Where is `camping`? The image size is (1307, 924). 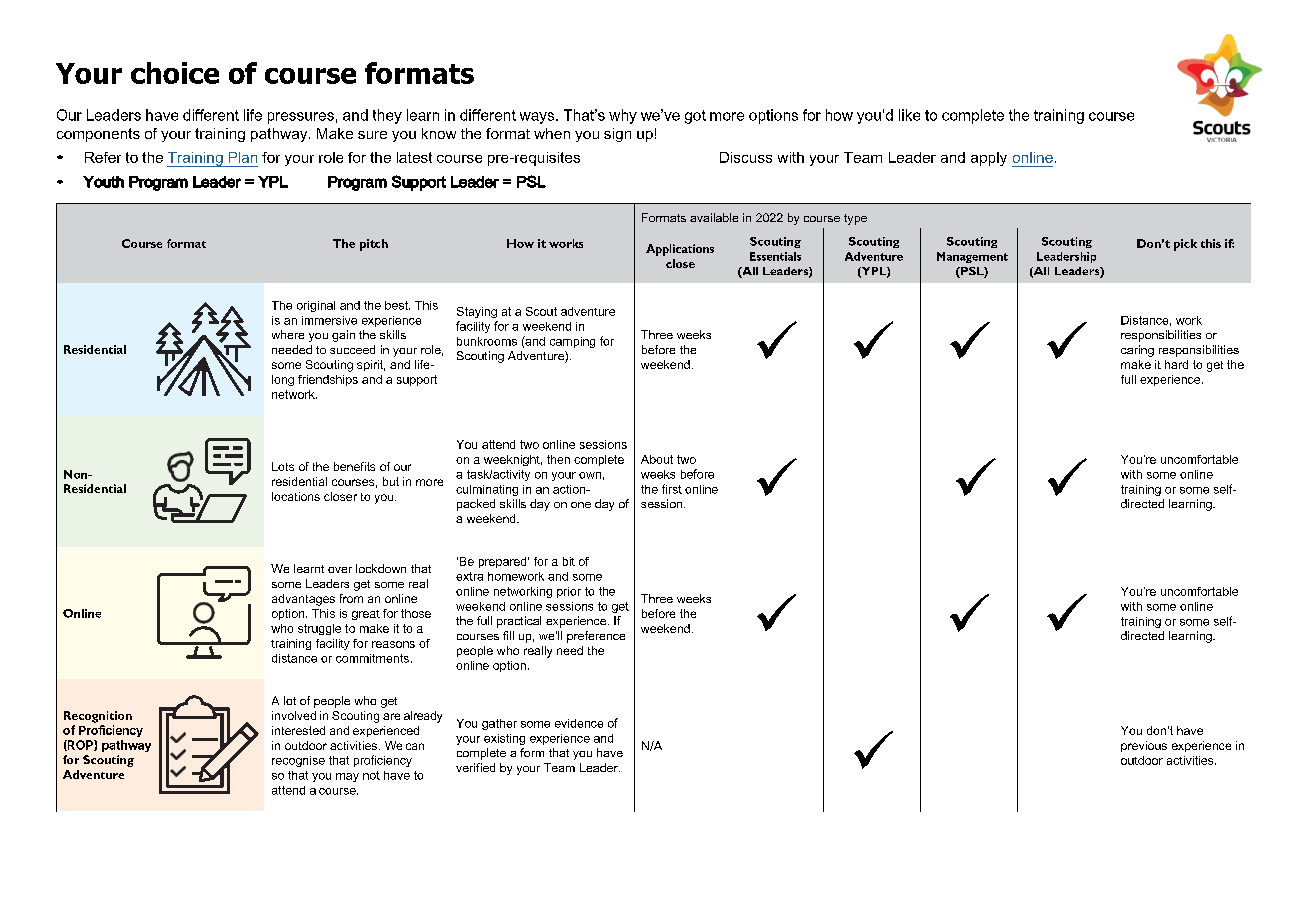
camping is located at coordinates (572, 342).
